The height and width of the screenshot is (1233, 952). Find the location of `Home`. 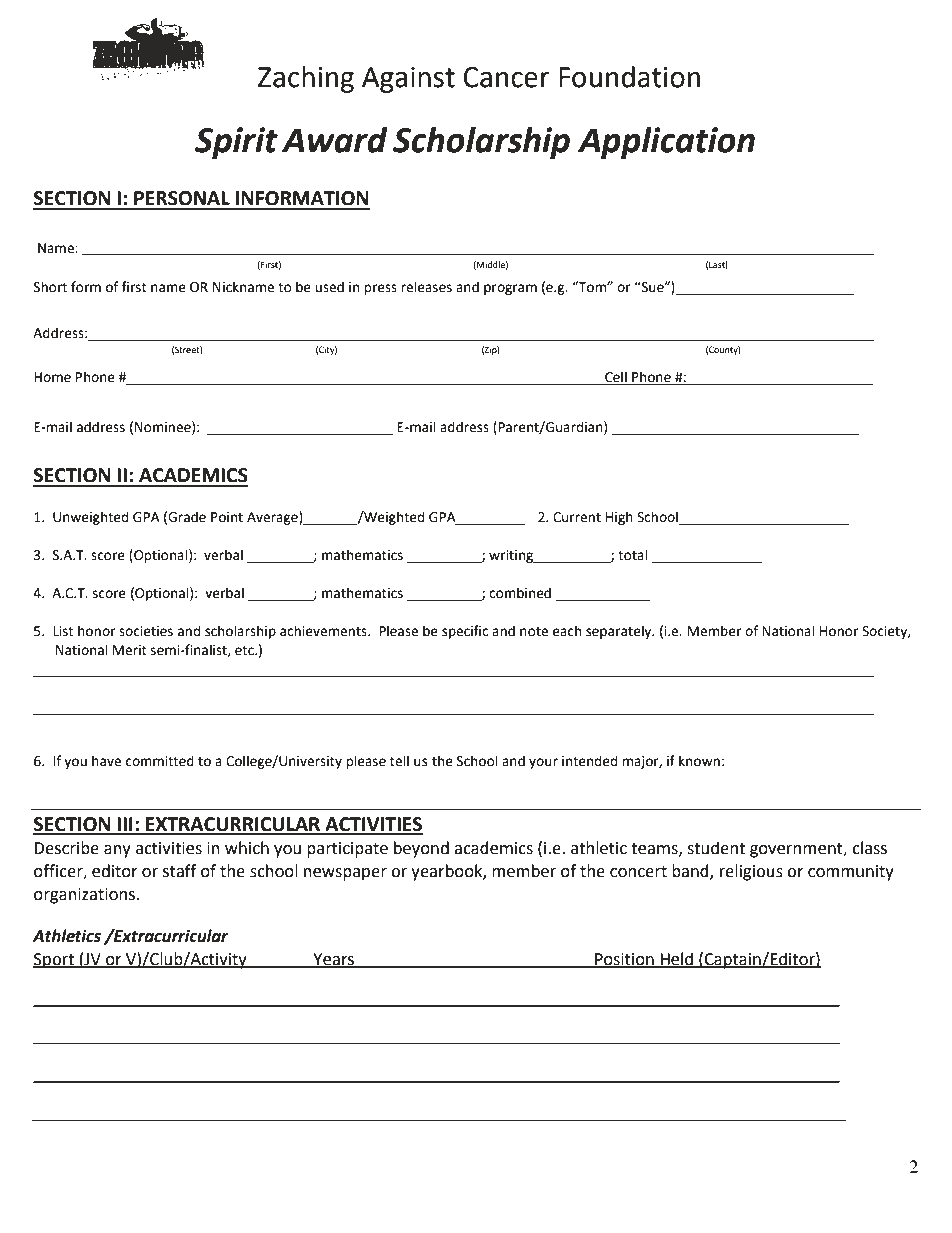

Home is located at coordinates (52, 377).
